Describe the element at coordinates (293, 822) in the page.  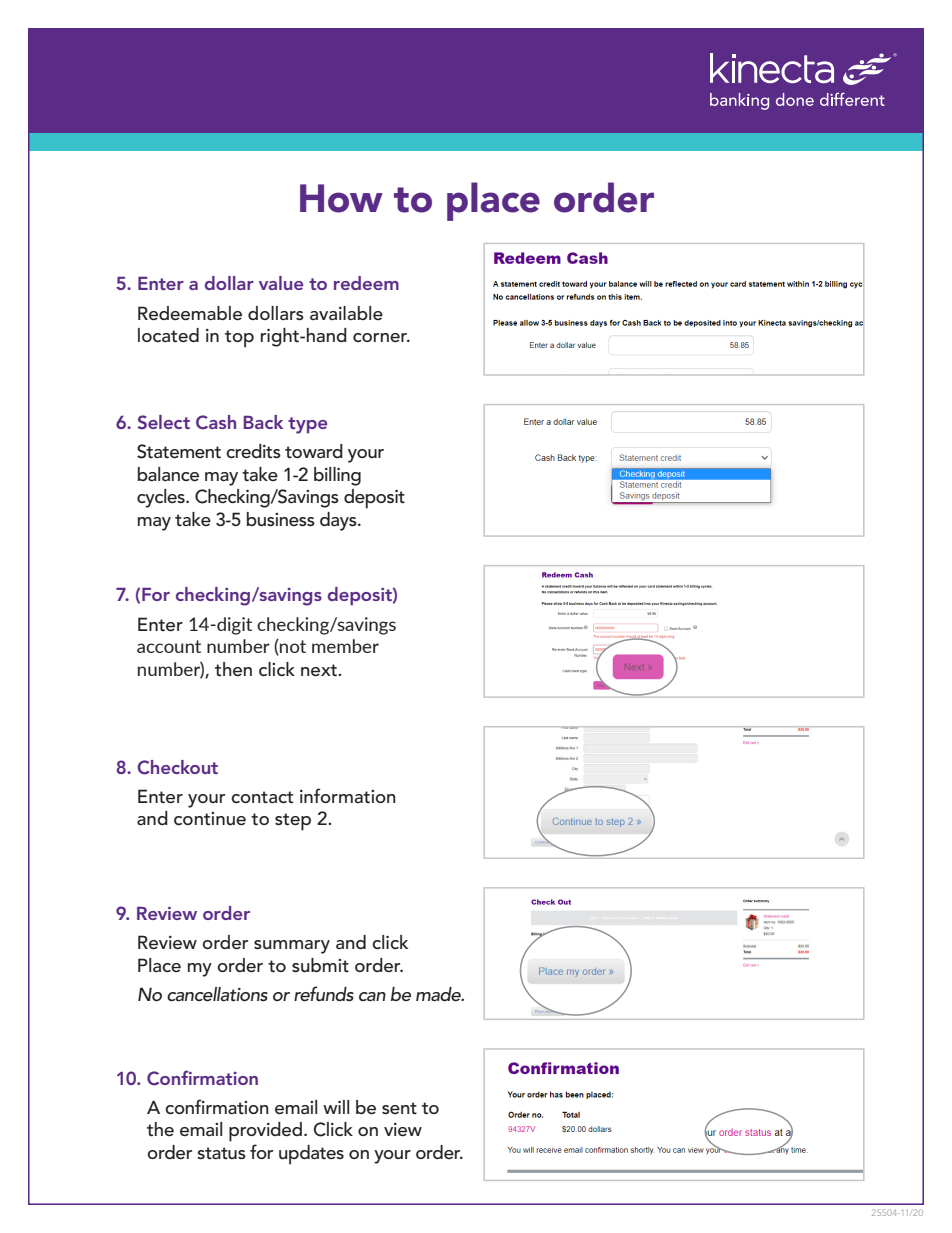
I see `step` at that location.
